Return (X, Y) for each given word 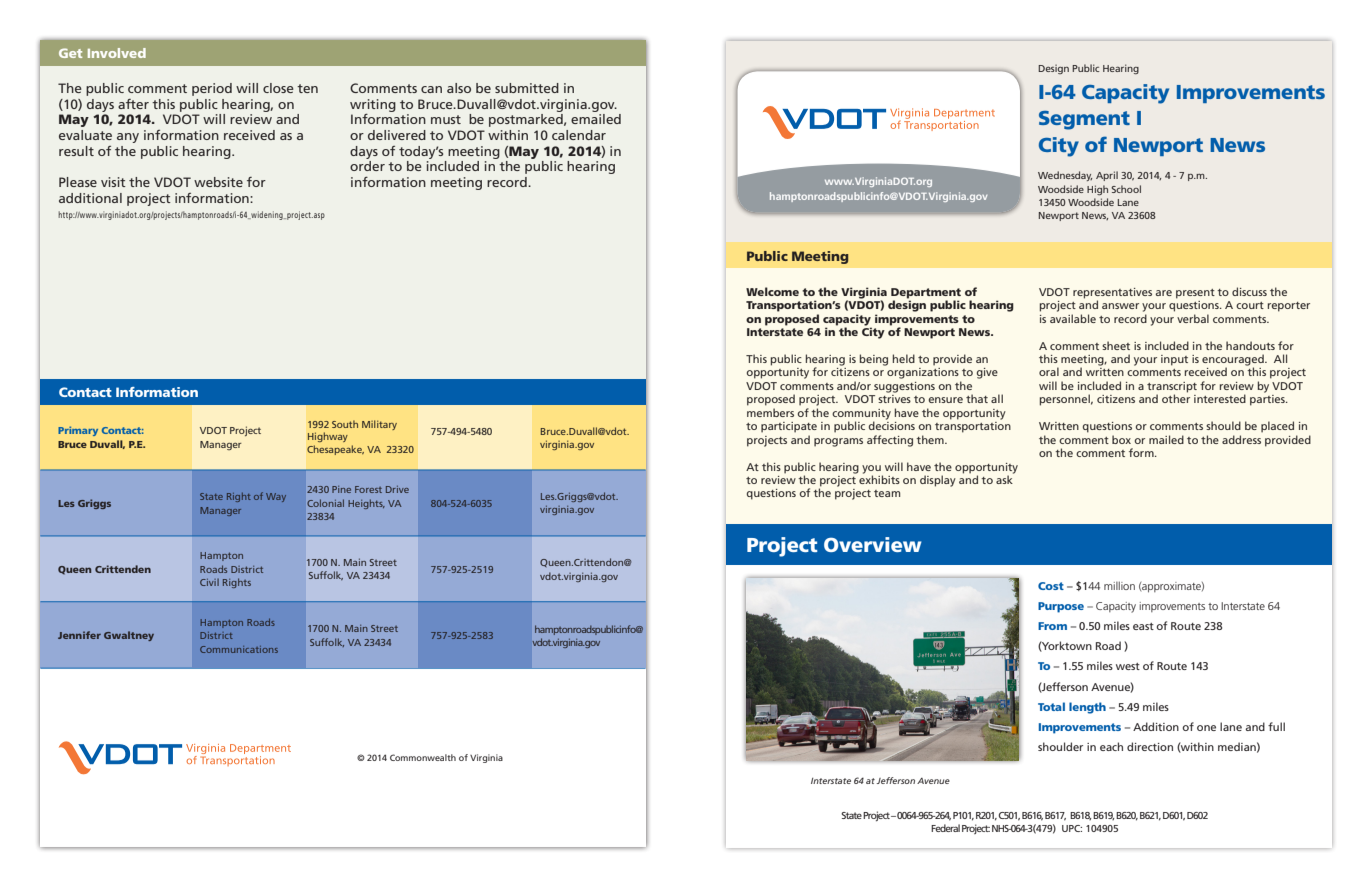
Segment (1084, 120)
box (1121, 439)
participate (789, 427)
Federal (945, 828)
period (212, 89)
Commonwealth (423, 757)
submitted (527, 88)
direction (1150, 746)
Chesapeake (335, 450)
